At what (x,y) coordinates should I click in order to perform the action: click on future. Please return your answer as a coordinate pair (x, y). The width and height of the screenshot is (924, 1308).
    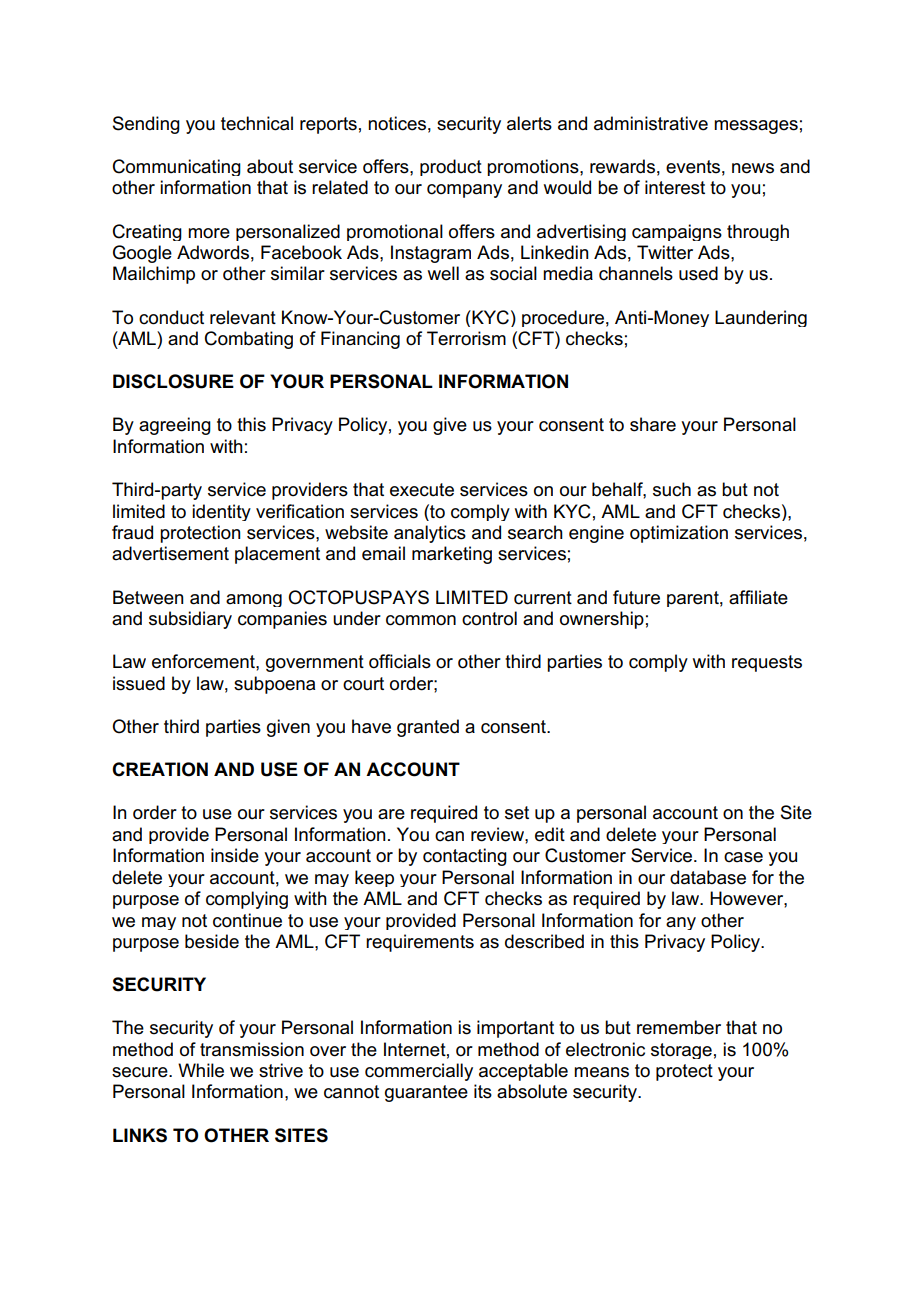
    Looking at the image, I should click on (636, 597).
